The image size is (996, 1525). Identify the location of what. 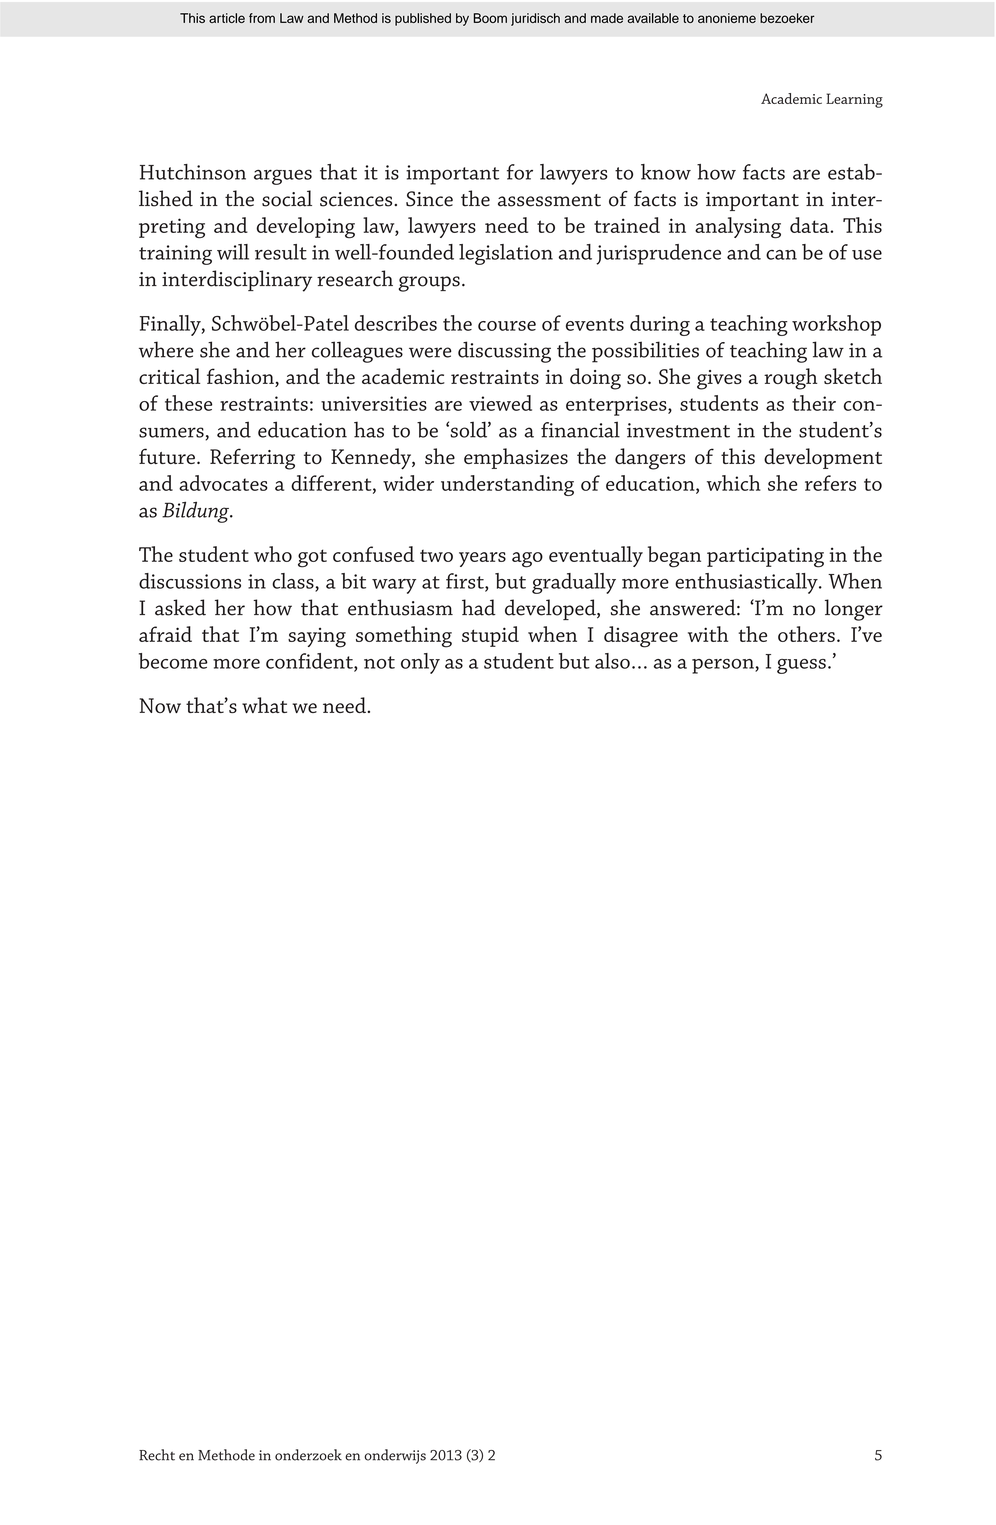
(264, 705).
